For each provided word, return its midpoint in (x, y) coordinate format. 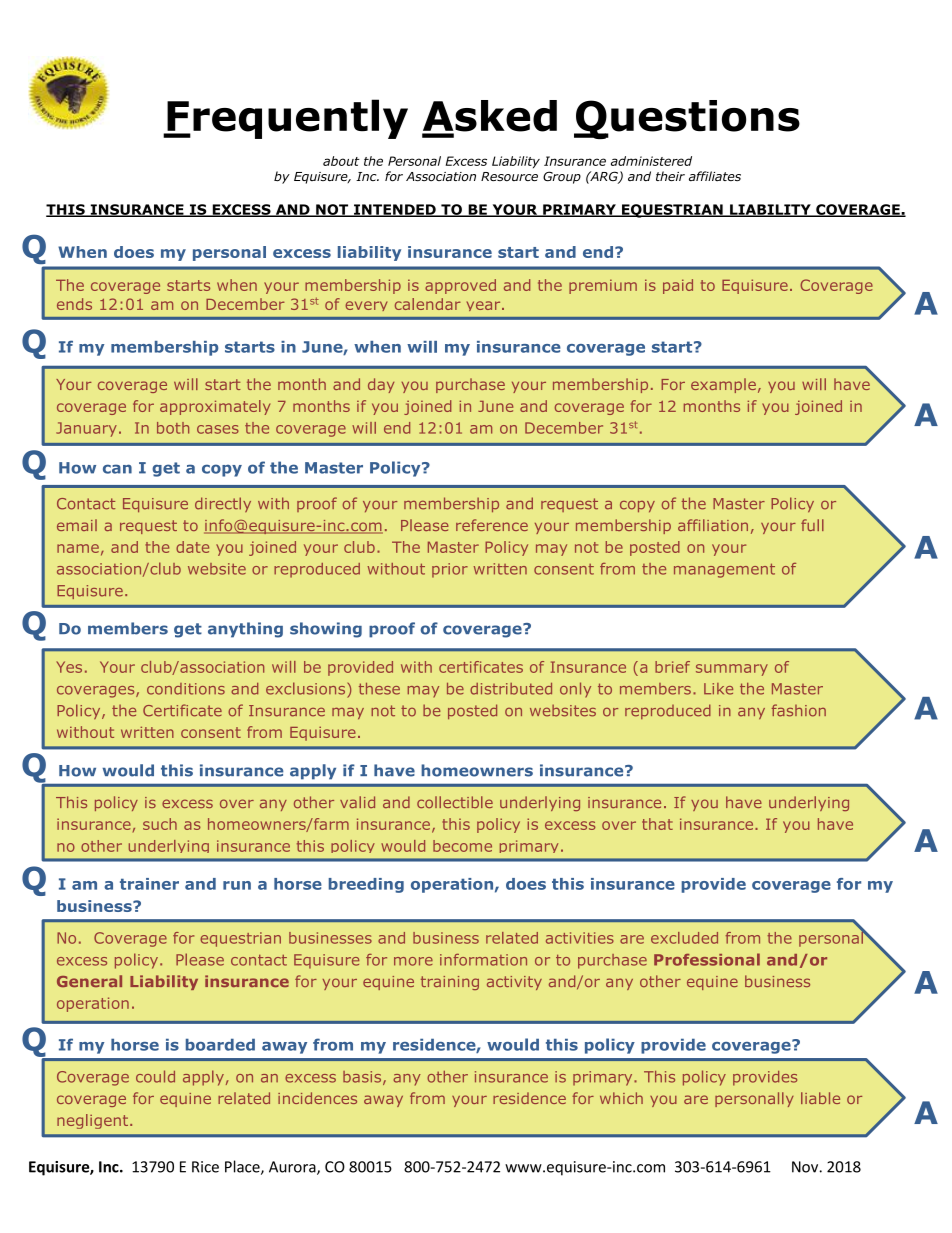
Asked (489, 117)
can (117, 469)
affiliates (715, 176)
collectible (455, 802)
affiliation (713, 525)
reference (492, 525)
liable (820, 1098)
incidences (317, 1098)
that (657, 824)
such (160, 824)
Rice (205, 1167)
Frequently (286, 119)
